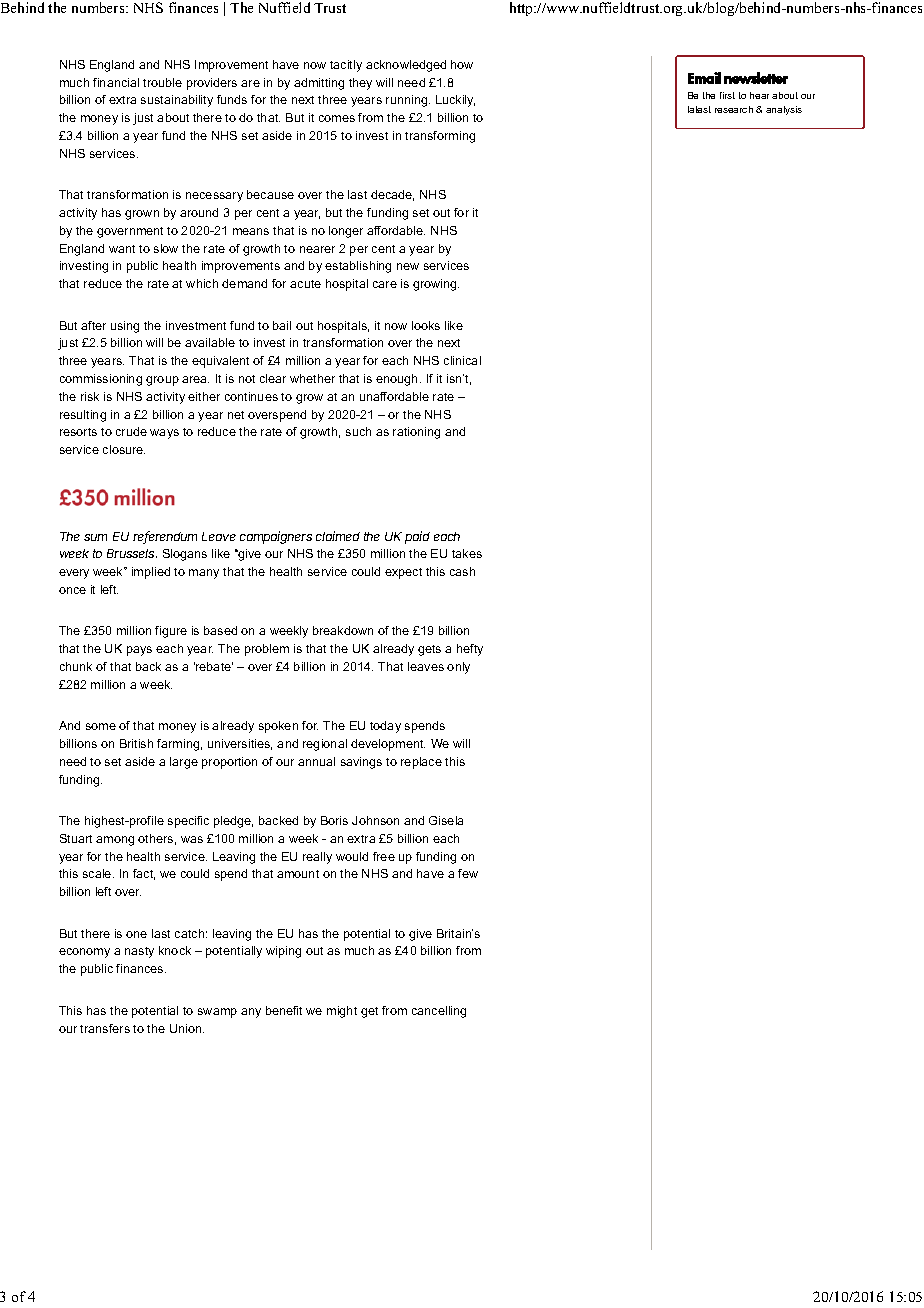 This screenshot has width=924, height=1308. Describe the element at coordinates (408, 101) in the screenshot. I see `running` at that location.
